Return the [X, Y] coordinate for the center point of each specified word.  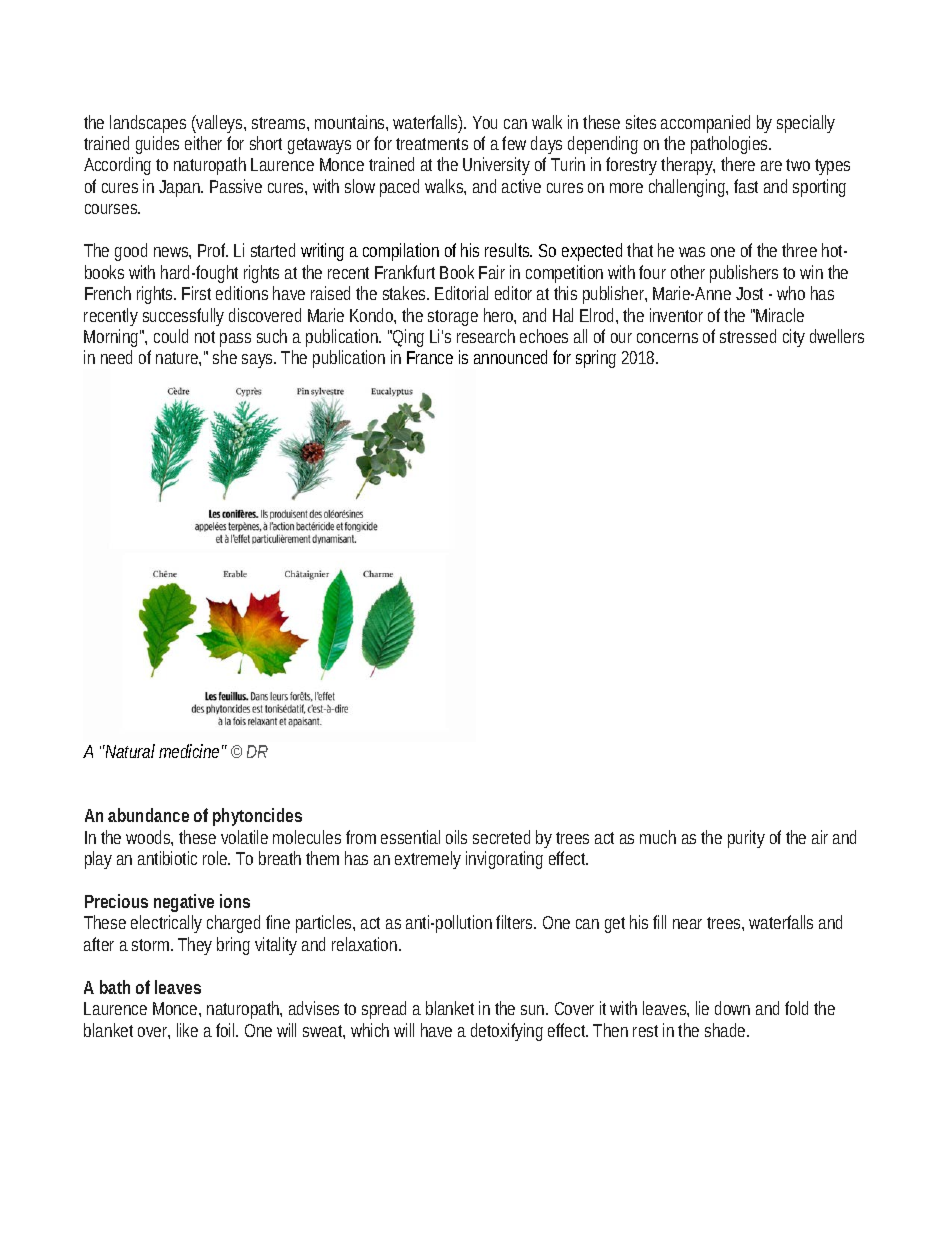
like [187, 1030]
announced [510, 357]
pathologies [731, 145]
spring [596, 359]
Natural [129, 751]
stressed [748, 336]
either [203, 143]
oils [456, 837]
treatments [432, 144]
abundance [148, 815]
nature [178, 359]
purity [746, 839]
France [430, 357]
